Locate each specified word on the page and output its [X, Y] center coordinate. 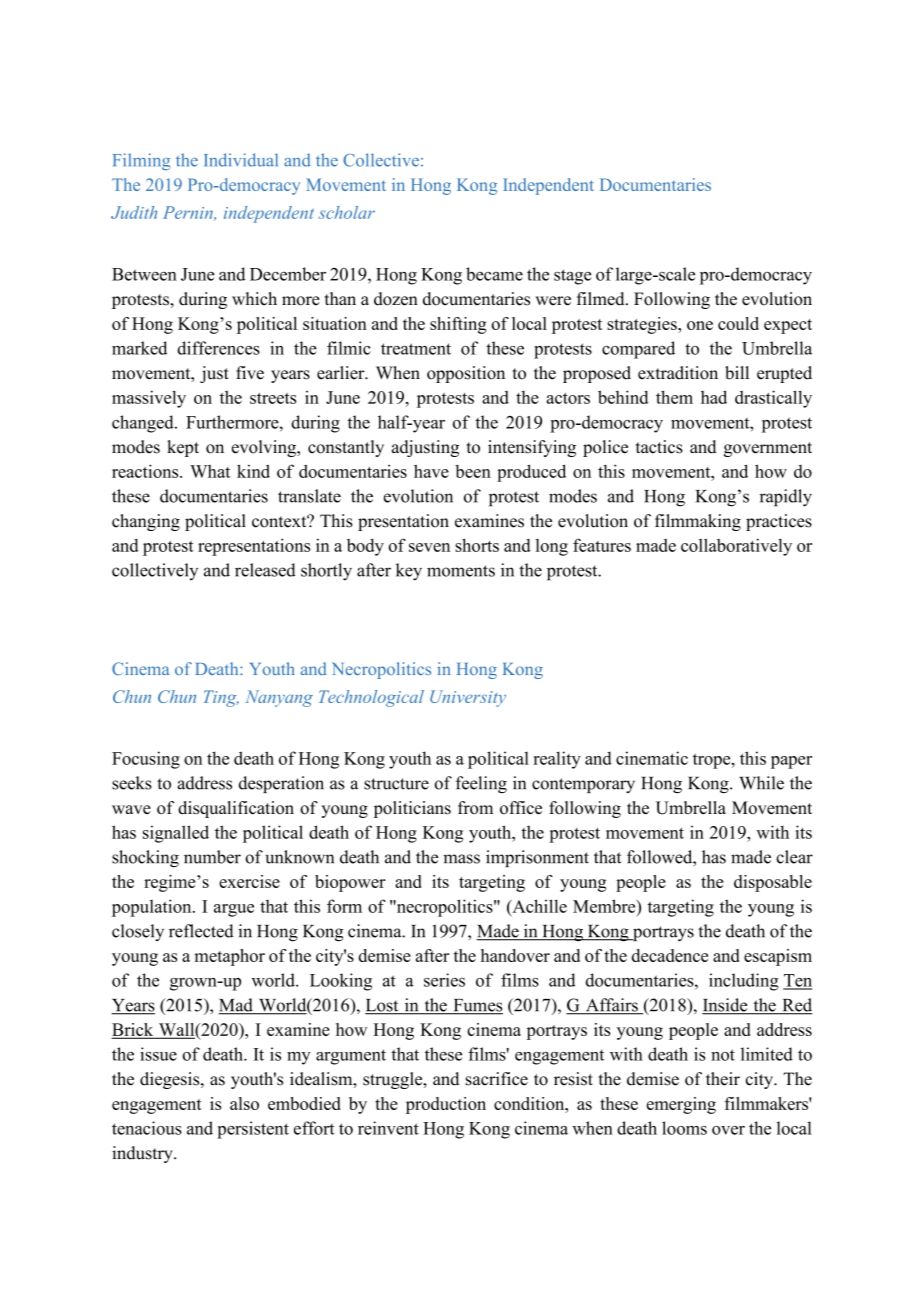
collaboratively [736, 547]
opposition [466, 374]
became [494, 274]
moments [461, 571]
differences [218, 348]
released [265, 570]
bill [737, 373]
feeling [481, 784]
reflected [201, 931]
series [444, 980]
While [762, 783]
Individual [241, 160]
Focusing [146, 760]
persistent [253, 1130]
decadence [670, 955]
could [738, 323]
